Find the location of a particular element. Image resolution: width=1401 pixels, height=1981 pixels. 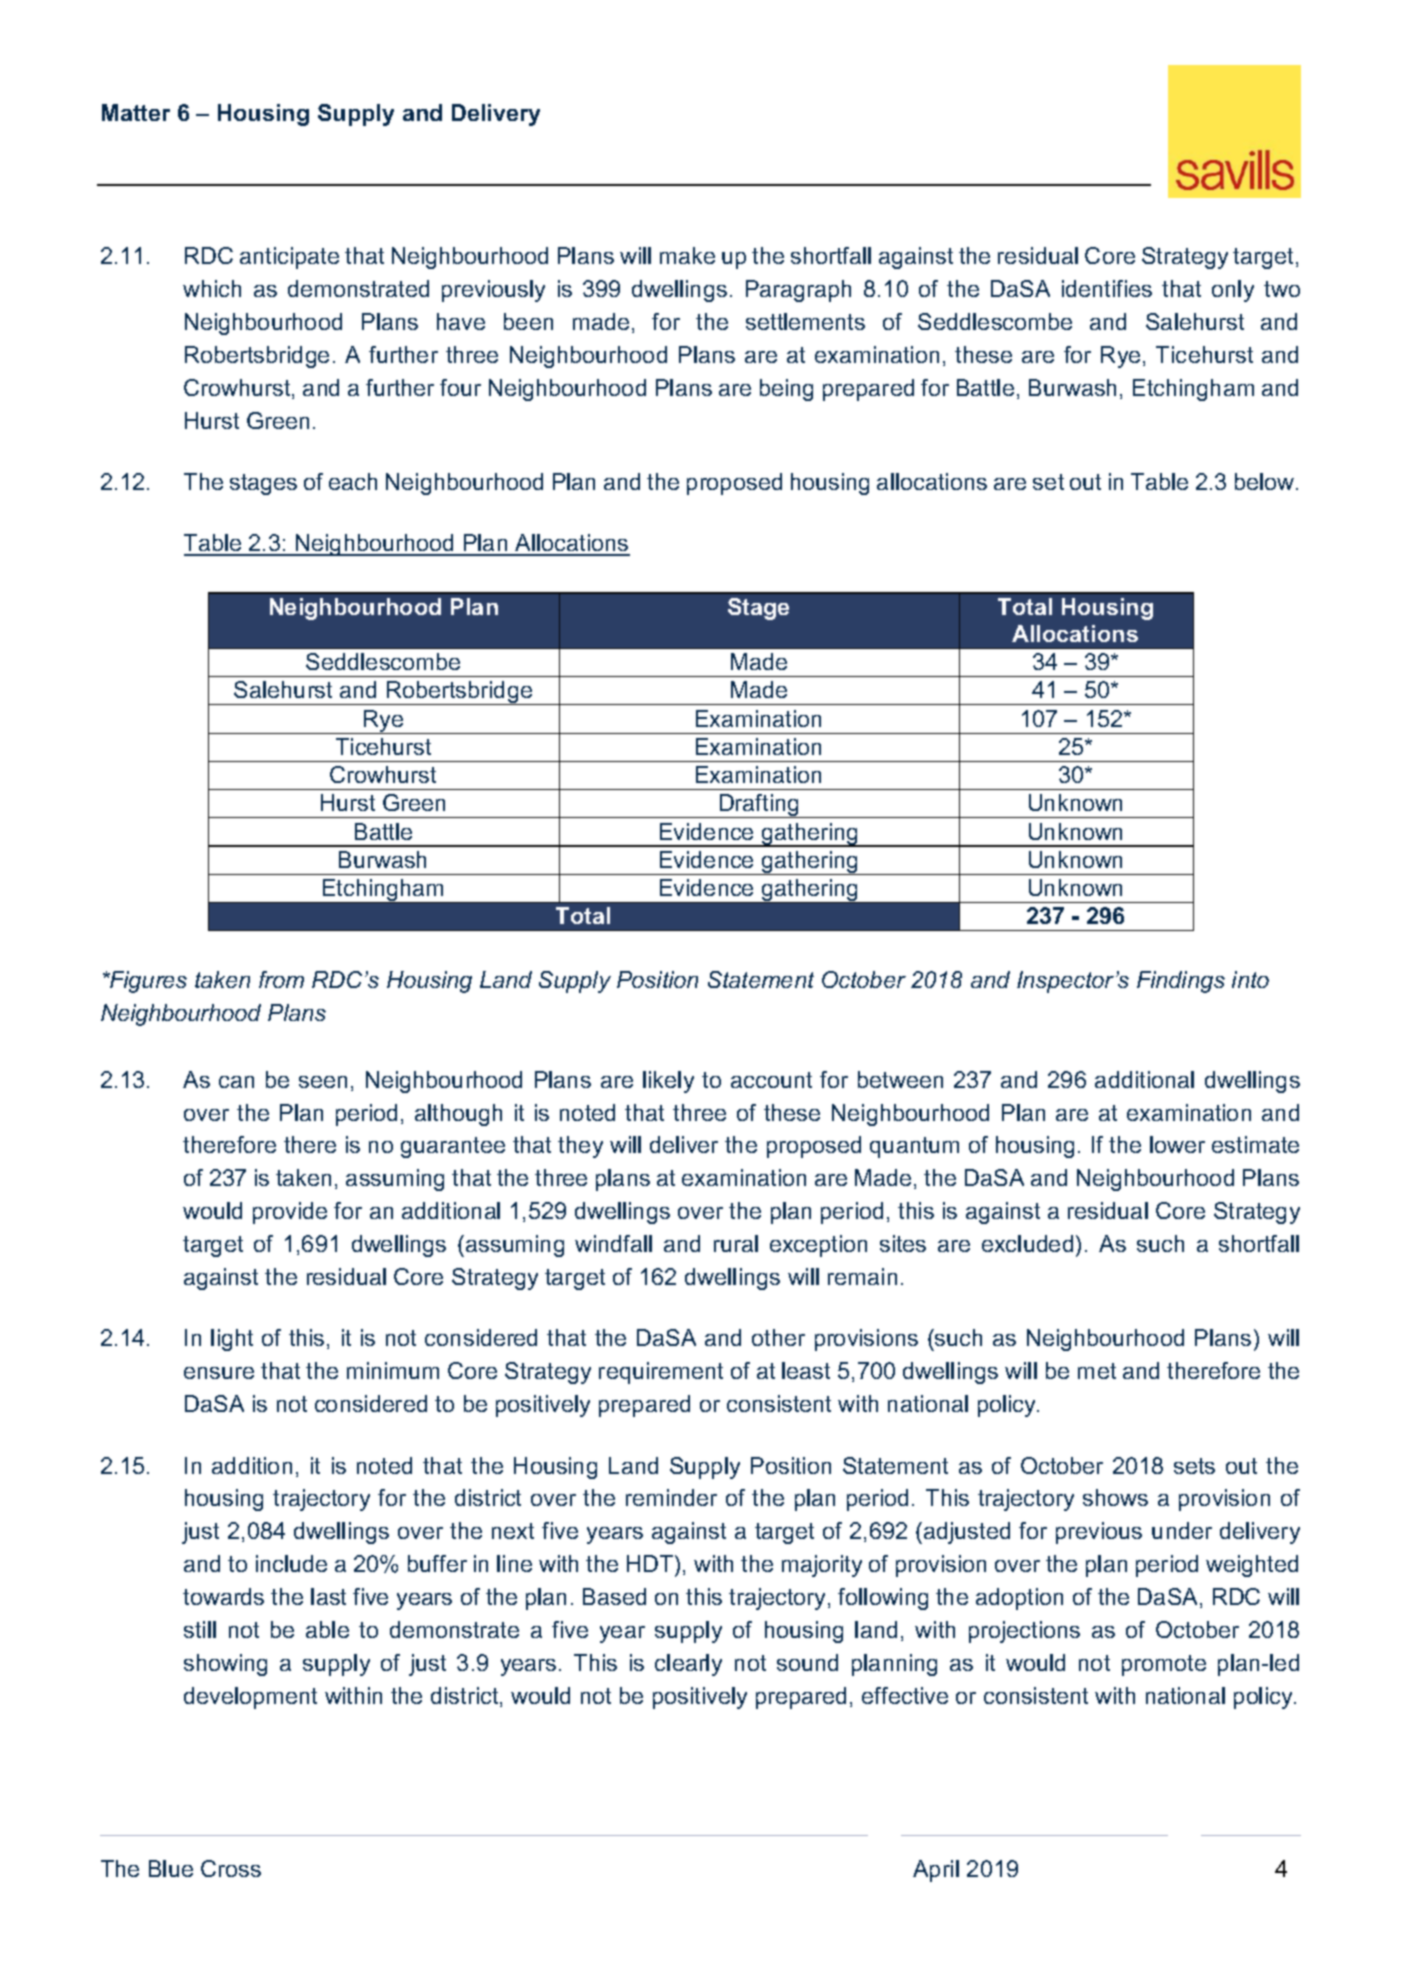

provide is located at coordinates (290, 1213).
